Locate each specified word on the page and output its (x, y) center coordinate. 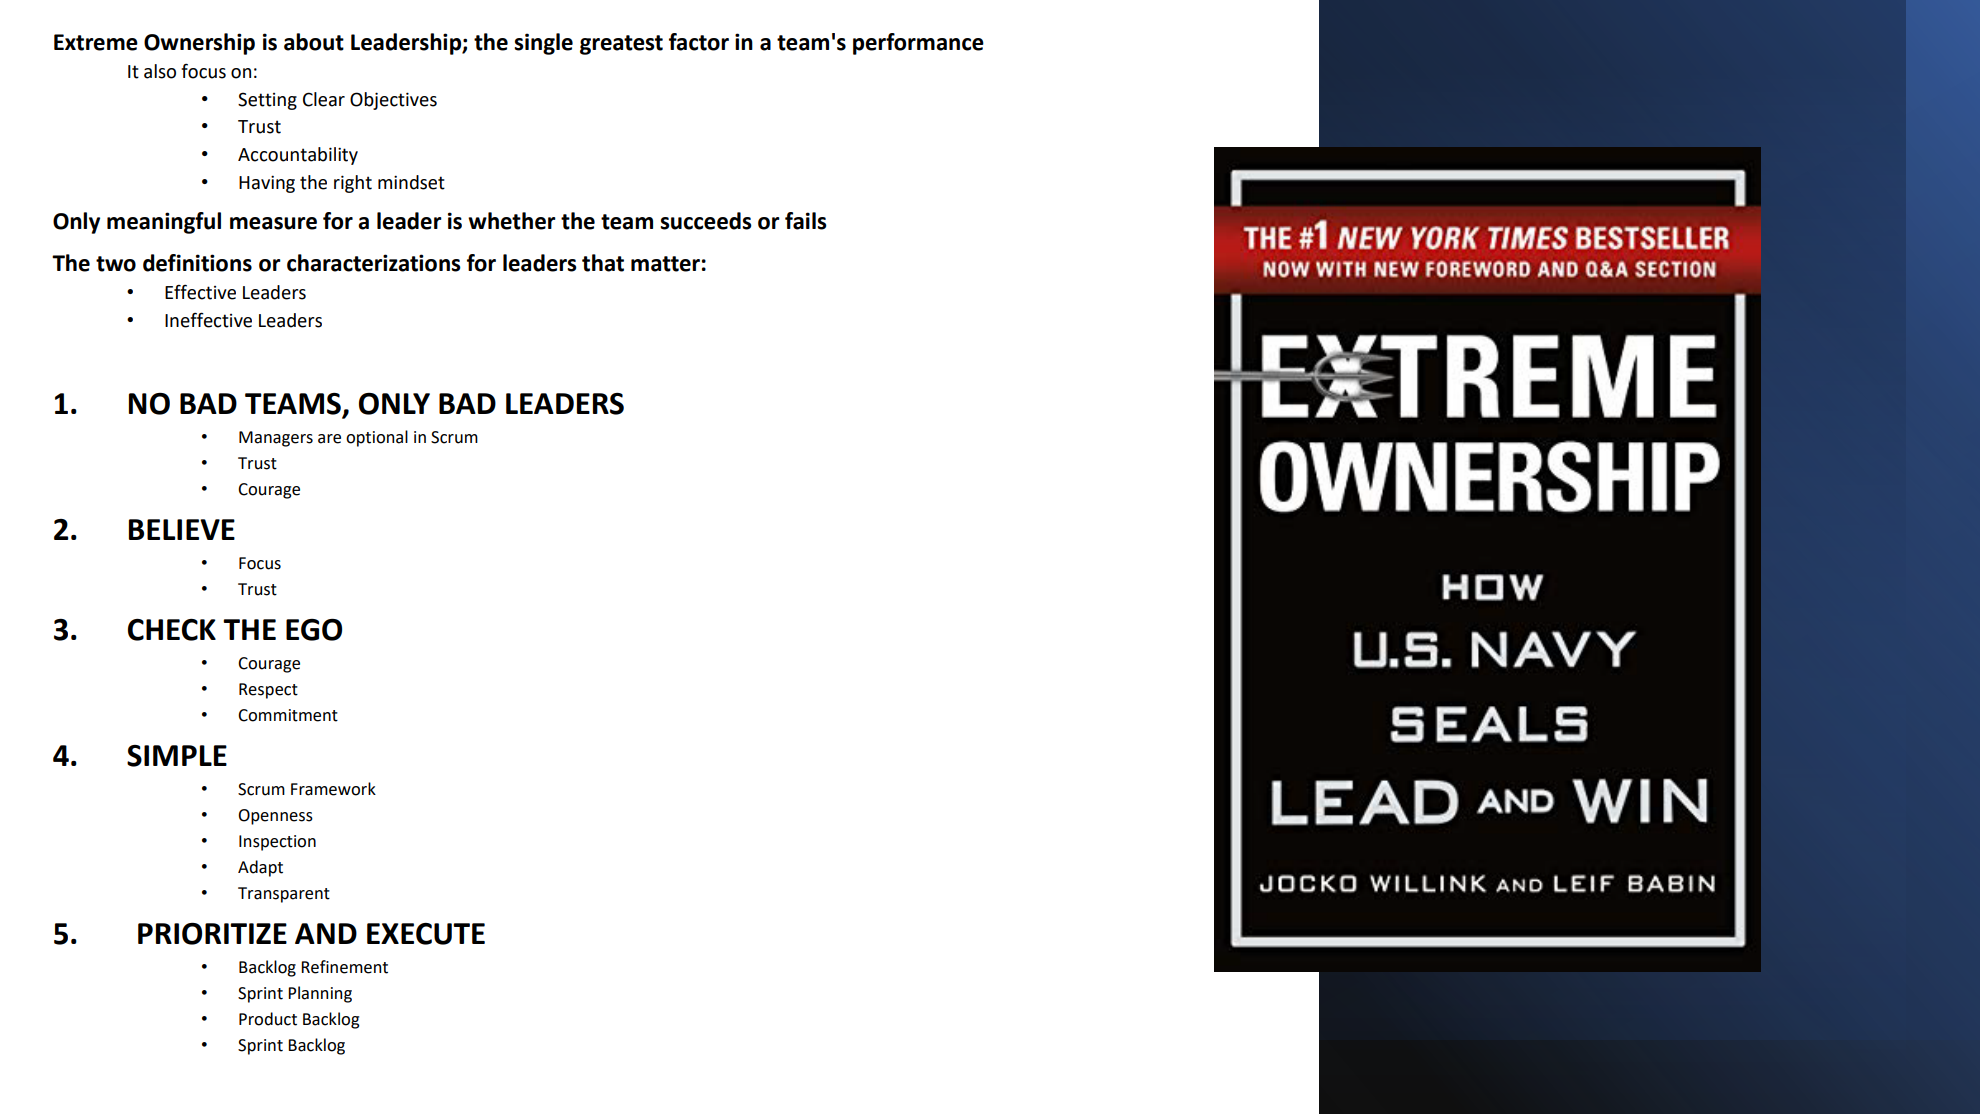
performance (918, 44)
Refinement (344, 967)
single (543, 44)
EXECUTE (426, 934)
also (160, 71)
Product (268, 1019)
